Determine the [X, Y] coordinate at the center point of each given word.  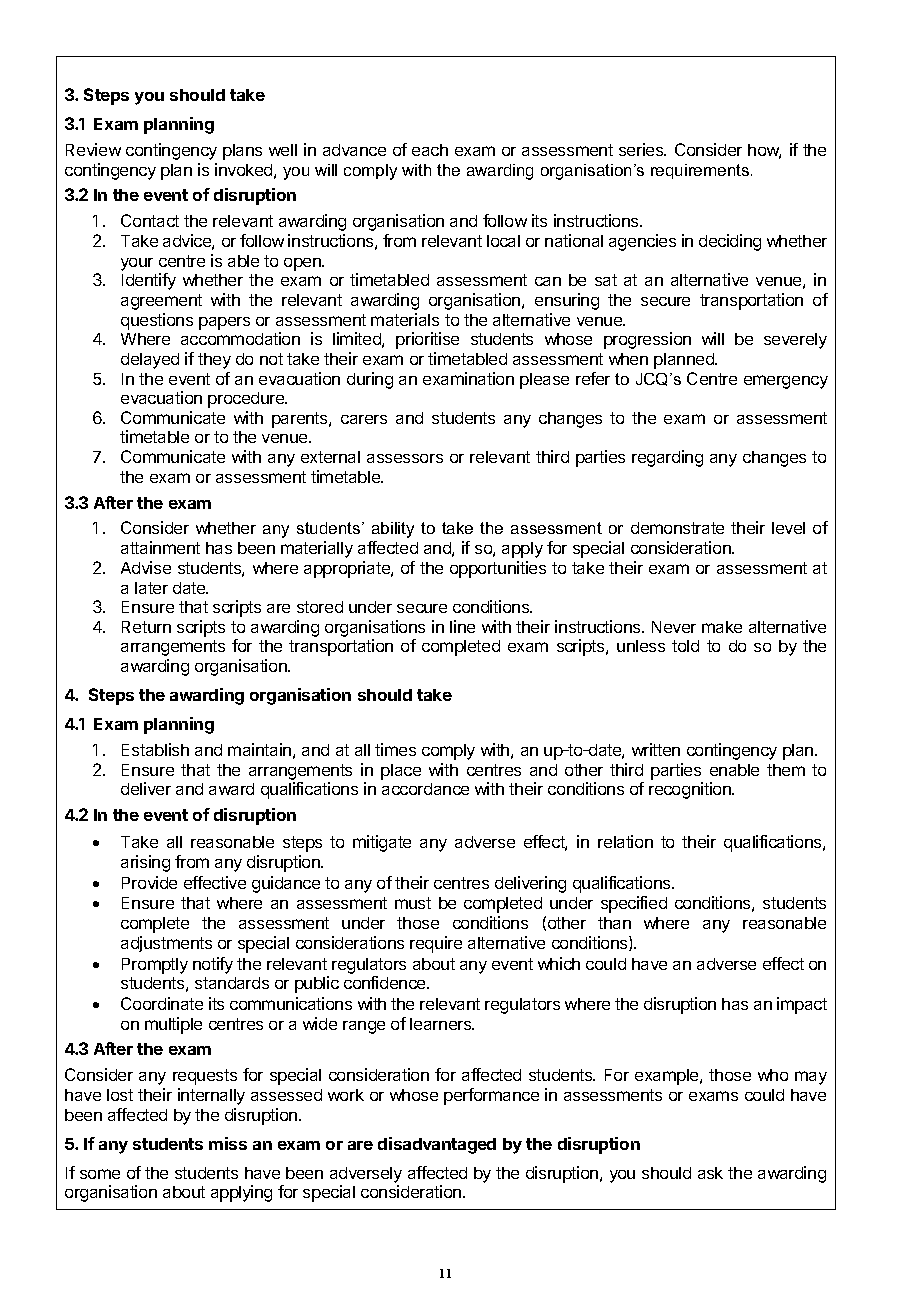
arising [145, 863]
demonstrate [677, 528]
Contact [150, 220]
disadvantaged [437, 1145]
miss [228, 1143]
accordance [425, 789]
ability [393, 530]
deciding [730, 242]
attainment [160, 547]
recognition [691, 790]
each [430, 150]
